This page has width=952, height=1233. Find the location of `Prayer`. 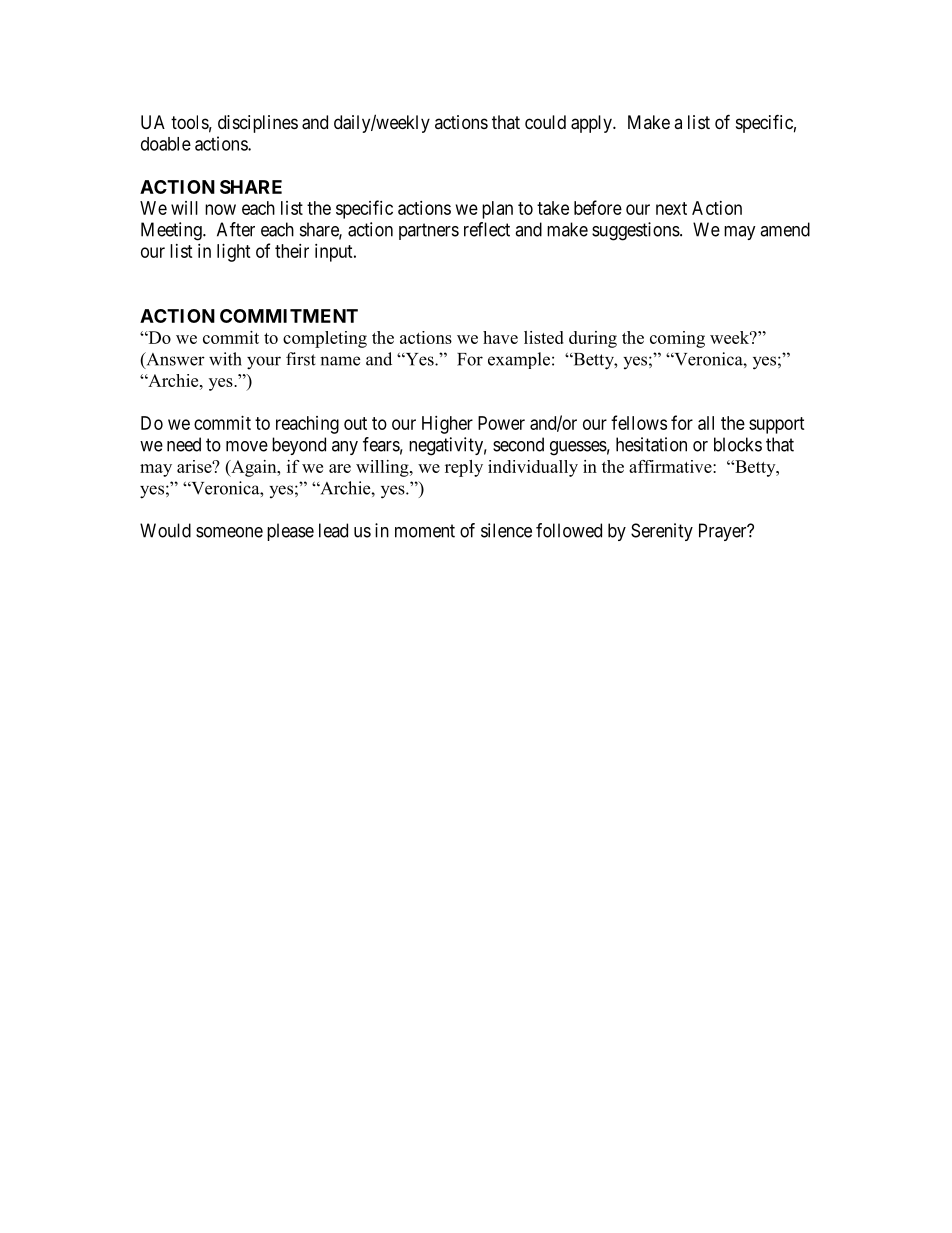

Prayer is located at coordinates (724, 532).
